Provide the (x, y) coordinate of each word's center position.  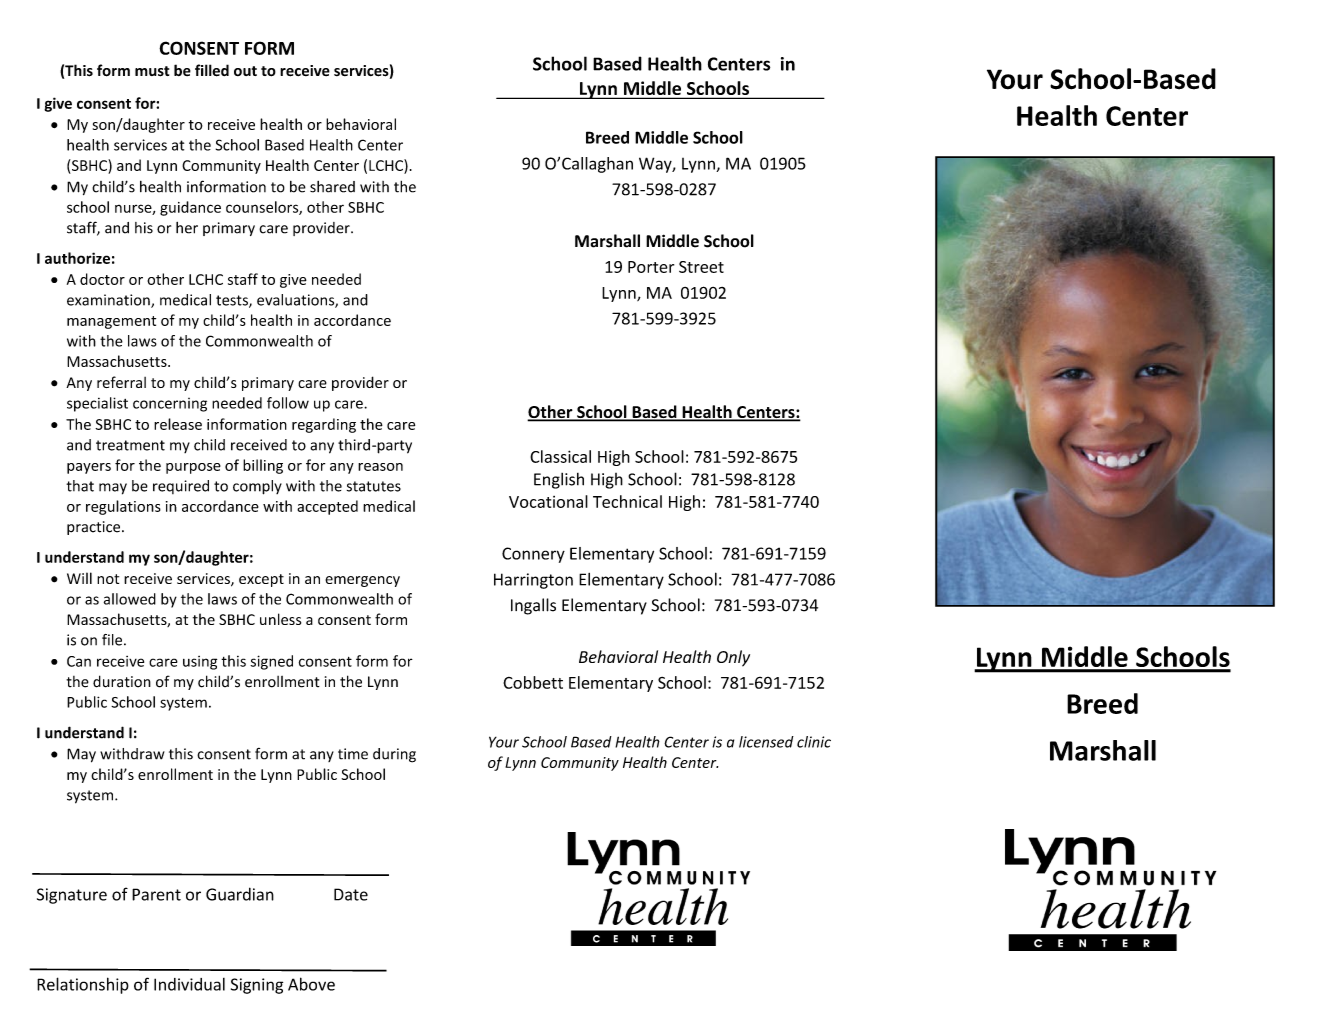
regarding (324, 425)
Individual (189, 984)
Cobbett (533, 682)
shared (332, 187)
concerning (170, 405)
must (152, 71)
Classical (560, 456)
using (200, 663)
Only (733, 658)
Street (701, 267)
